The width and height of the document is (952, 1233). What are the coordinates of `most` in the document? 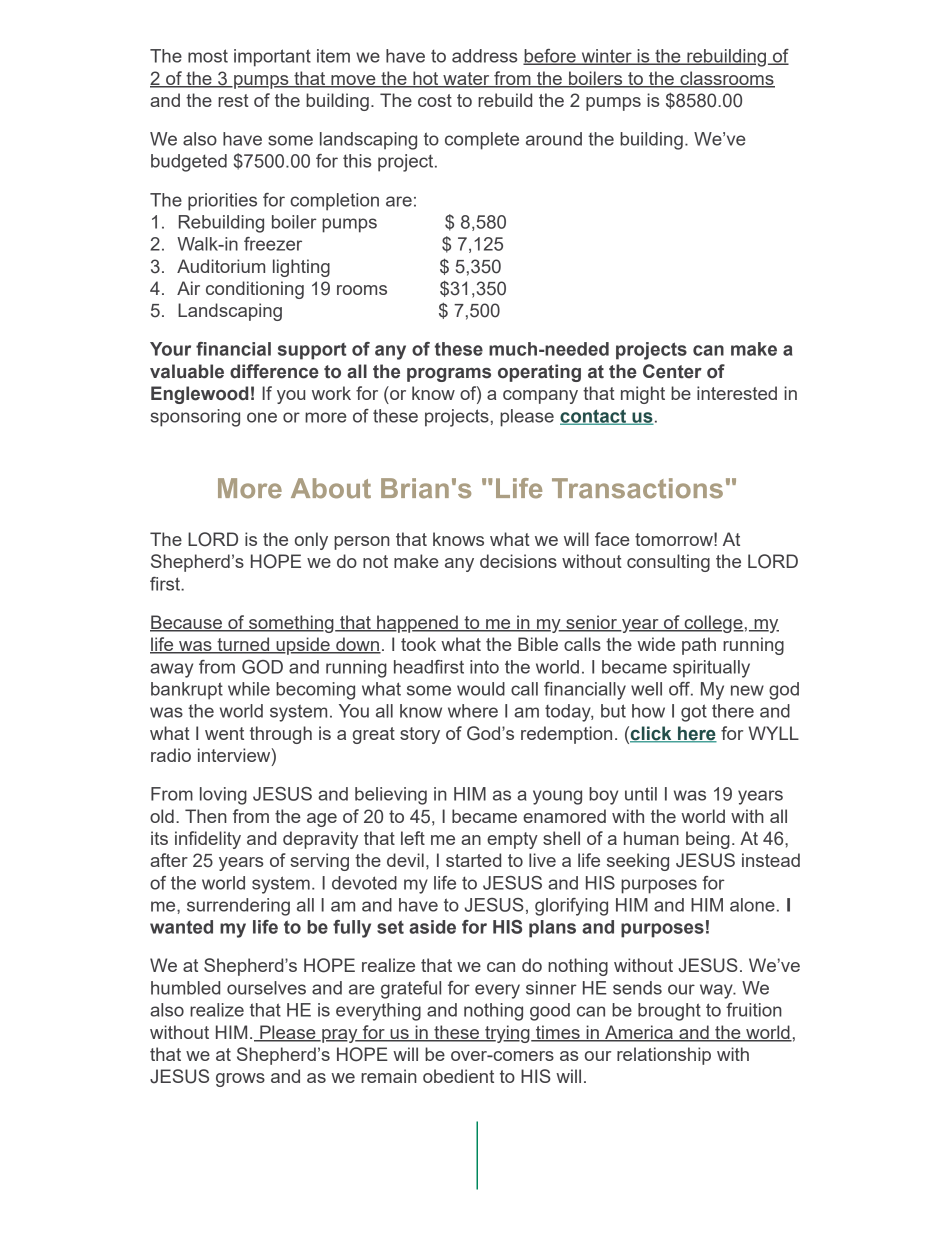 It's located at (208, 56).
